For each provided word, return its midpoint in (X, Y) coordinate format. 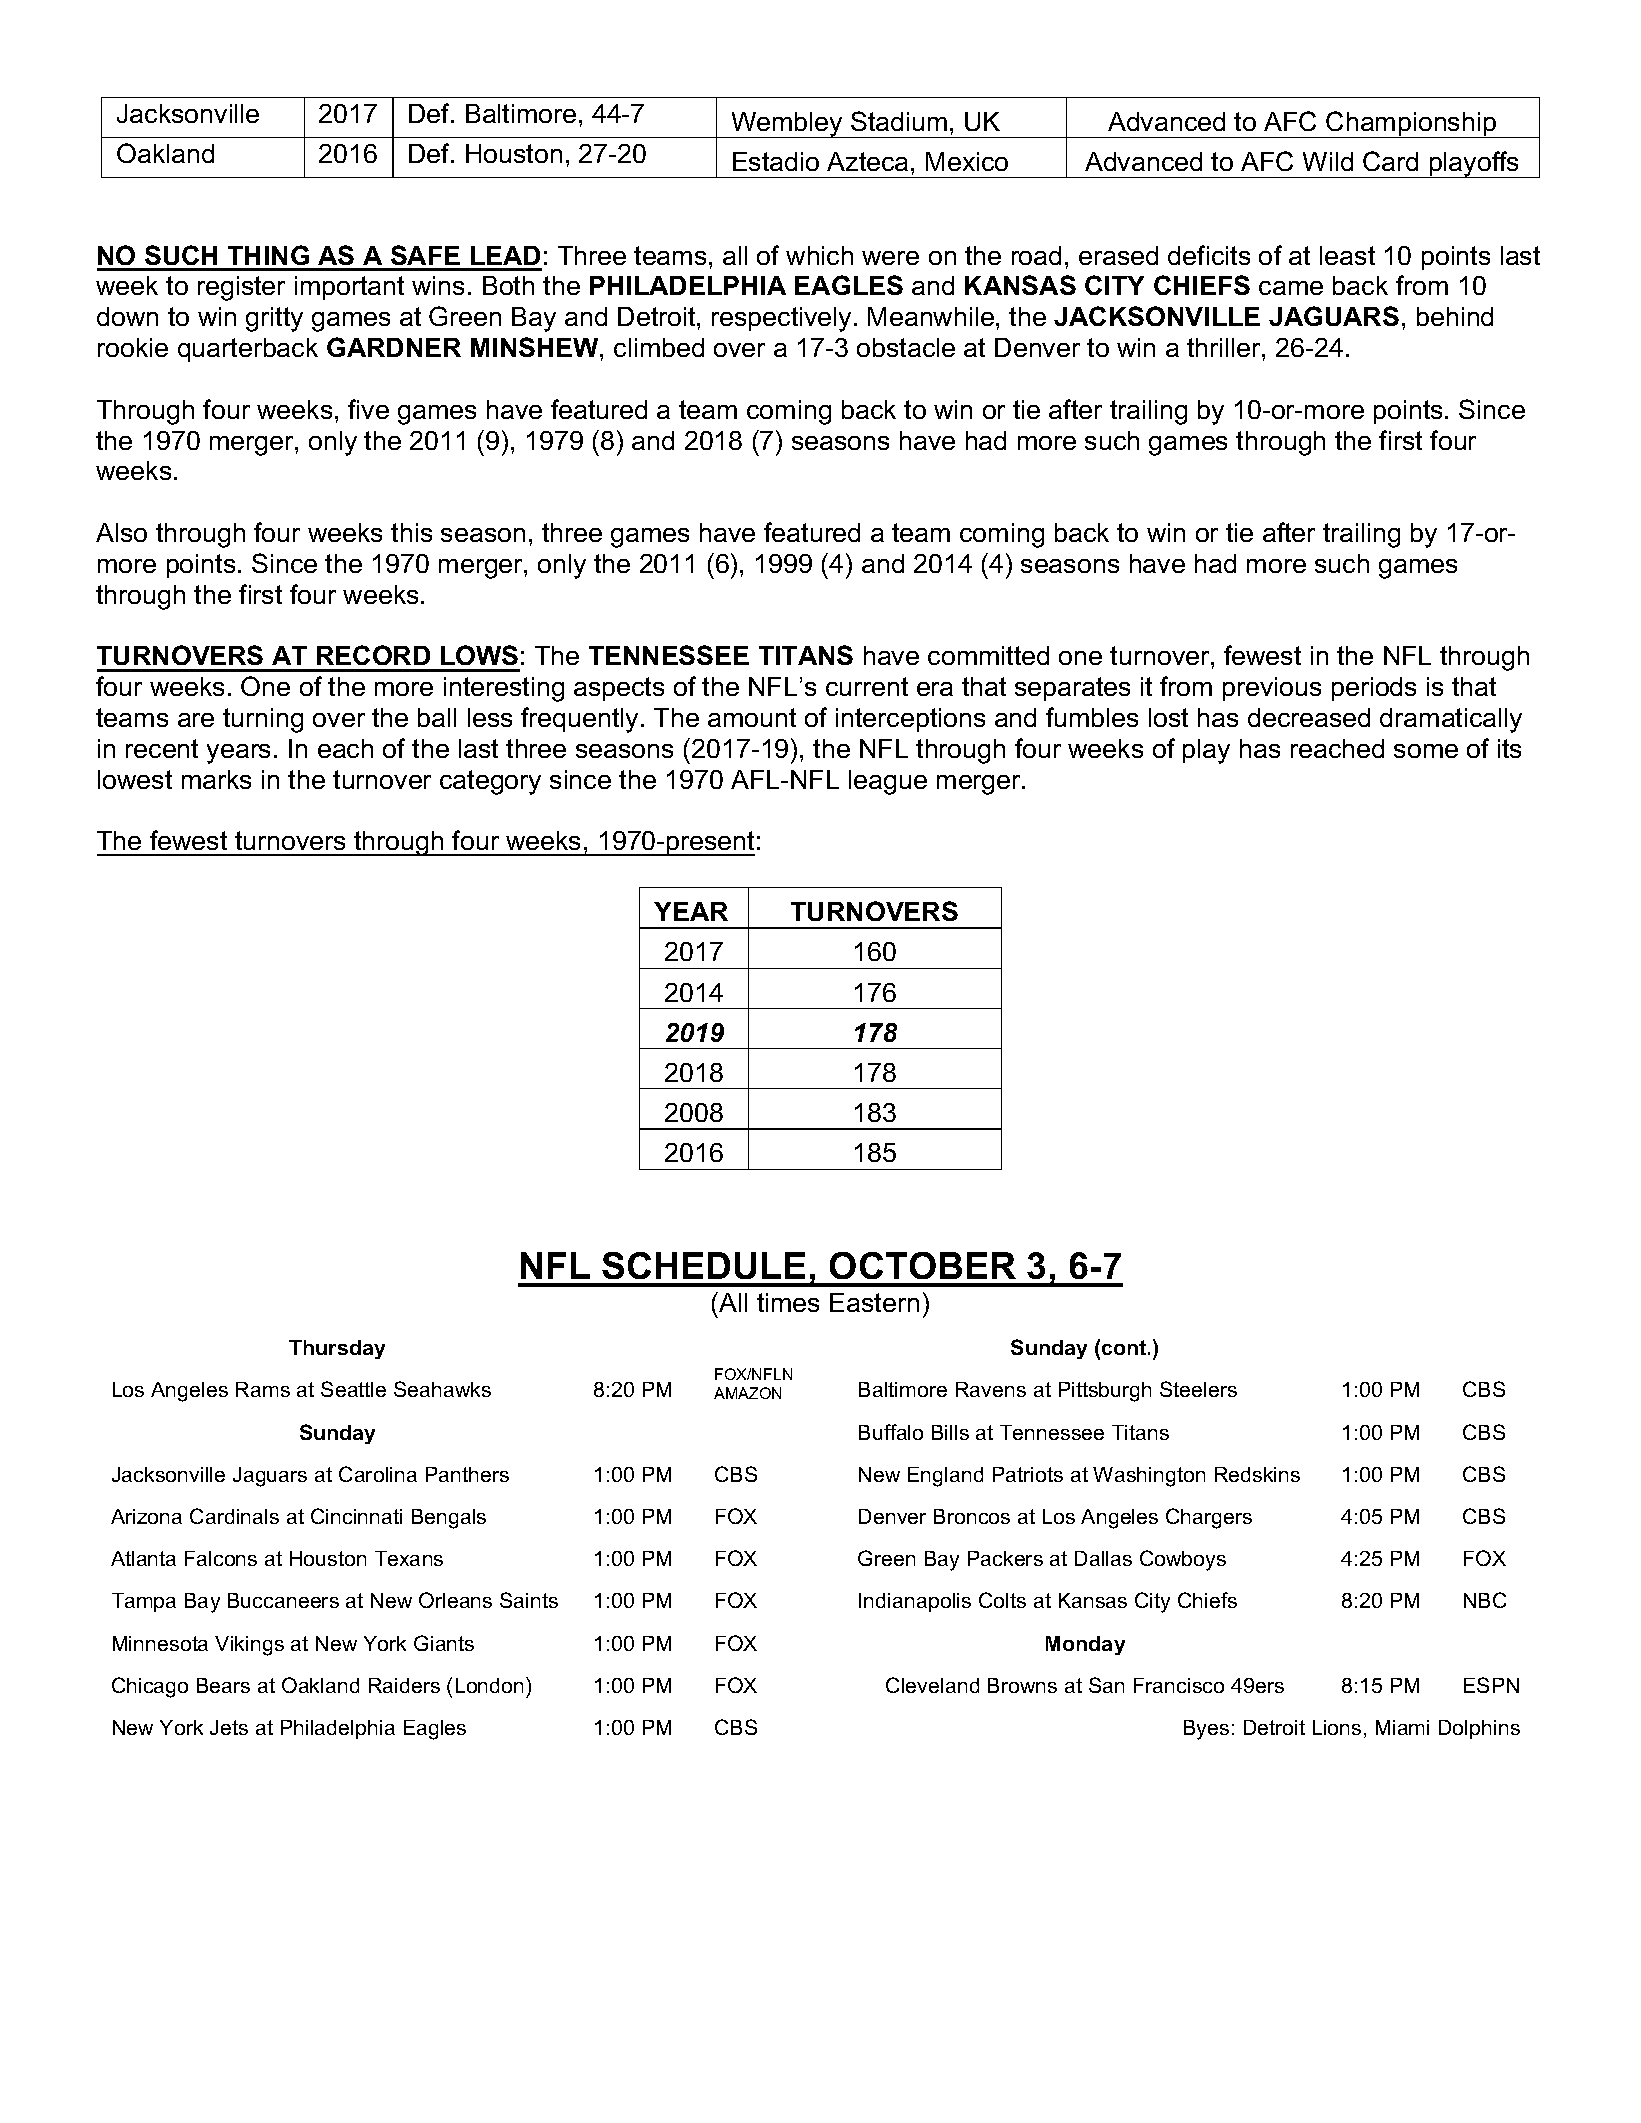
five (368, 409)
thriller (1225, 347)
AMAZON (747, 1393)
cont (1125, 1347)
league (888, 782)
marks (216, 779)
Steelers (1198, 1389)
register (241, 288)
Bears (223, 1685)
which (819, 255)
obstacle (906, 347)
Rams (263, 1389)
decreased (1309, 717)
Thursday (337, 1349)
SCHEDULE (703, 1265)
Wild (1328, 161)
